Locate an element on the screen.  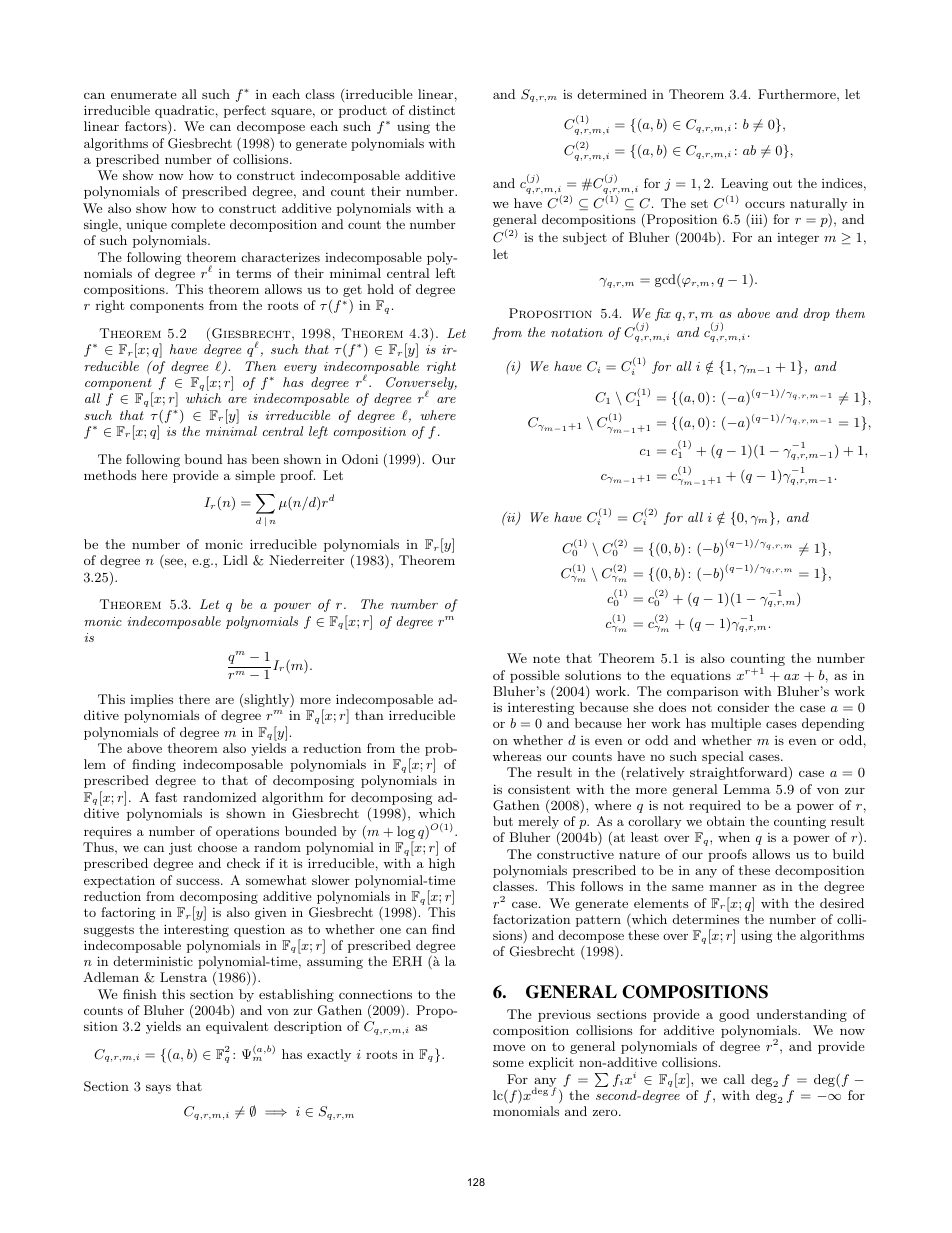
been is located at coordinates (265, 459).
